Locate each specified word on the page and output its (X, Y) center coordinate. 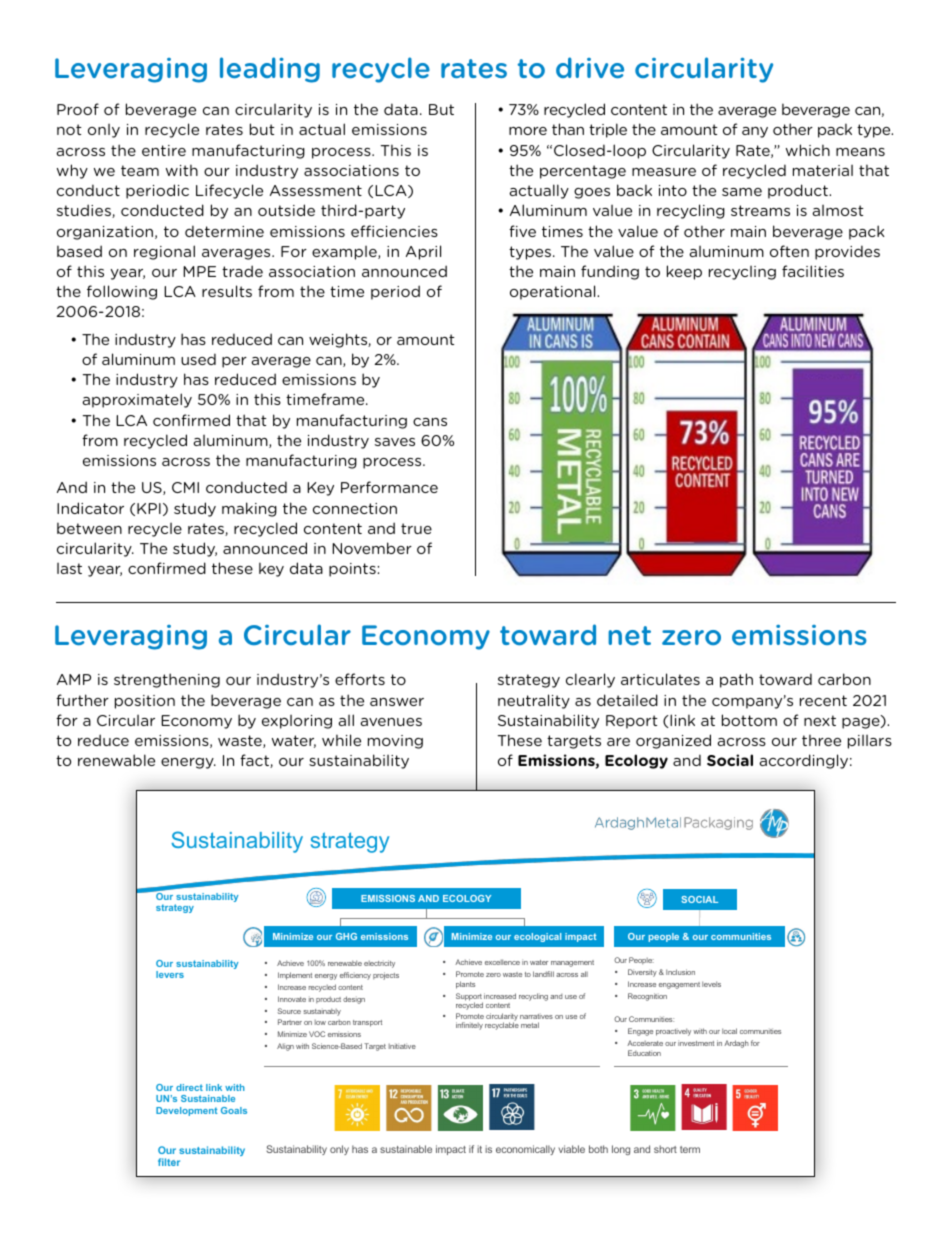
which (808, 150)
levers (170, 974)
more (528, 131)
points (352, 570)
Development (186, 1111)
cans (430, 422)
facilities (813, 271)
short (665, 1149)
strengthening (167, 680)
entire (164, 150)
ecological (537, 937)
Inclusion (680, 972)
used (198, 359)
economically (525, 1150)
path (736, 680)
